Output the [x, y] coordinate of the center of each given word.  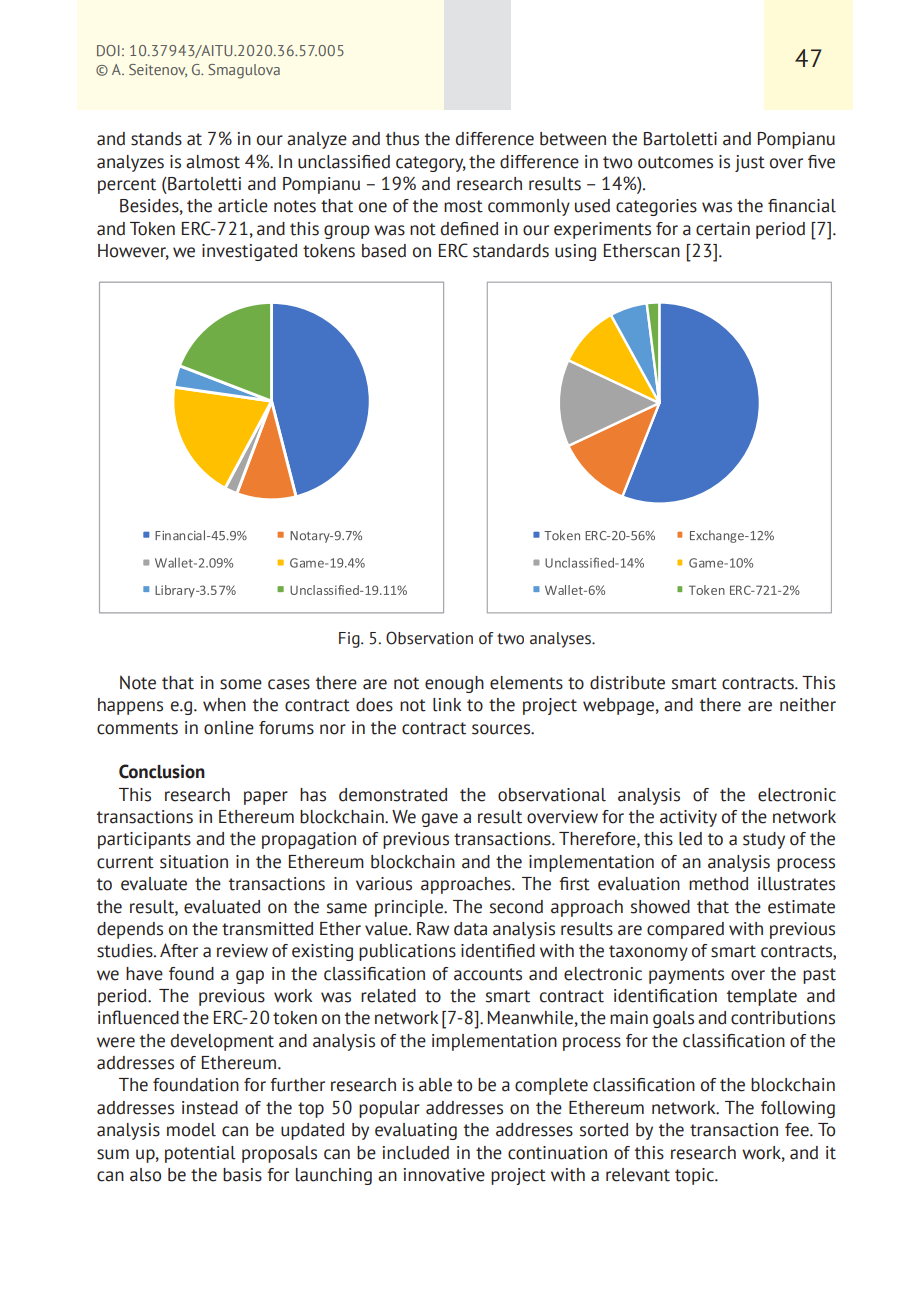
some [241, 684]
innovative [444, 1175]
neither [808, 705]
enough [454, 684]
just [750, 163]
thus [402, 139]
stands [156, 139]
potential [200, 1154]
